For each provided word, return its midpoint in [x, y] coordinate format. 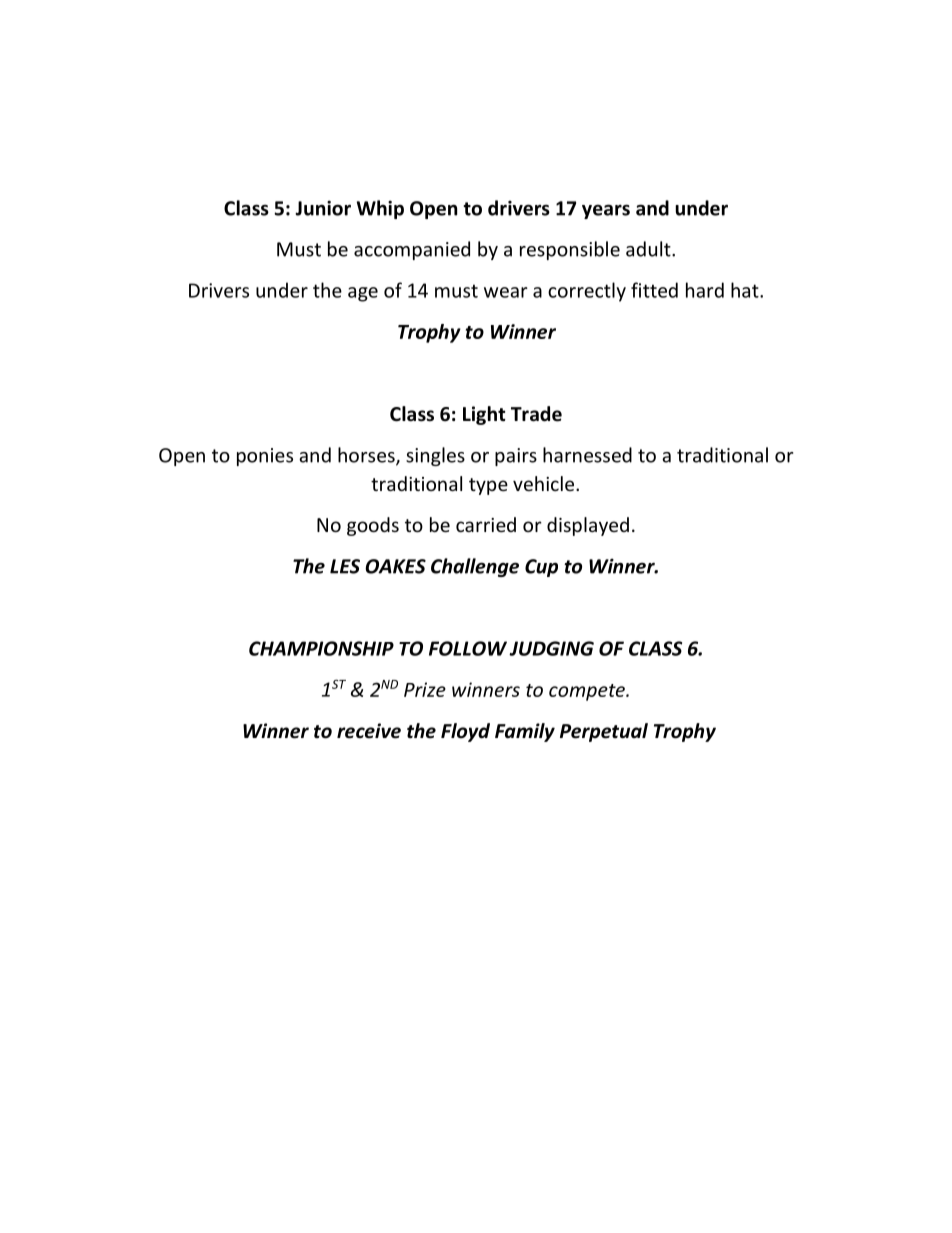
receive [369, 731]
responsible [570, 250]
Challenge [475, 567]
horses [367, 456]
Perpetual [604, 732]
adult [649, 249]
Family [525, 732]
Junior [323, 208]
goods [373, 526]
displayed [588, 526]
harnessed [587, 455]
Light [484, 415]
